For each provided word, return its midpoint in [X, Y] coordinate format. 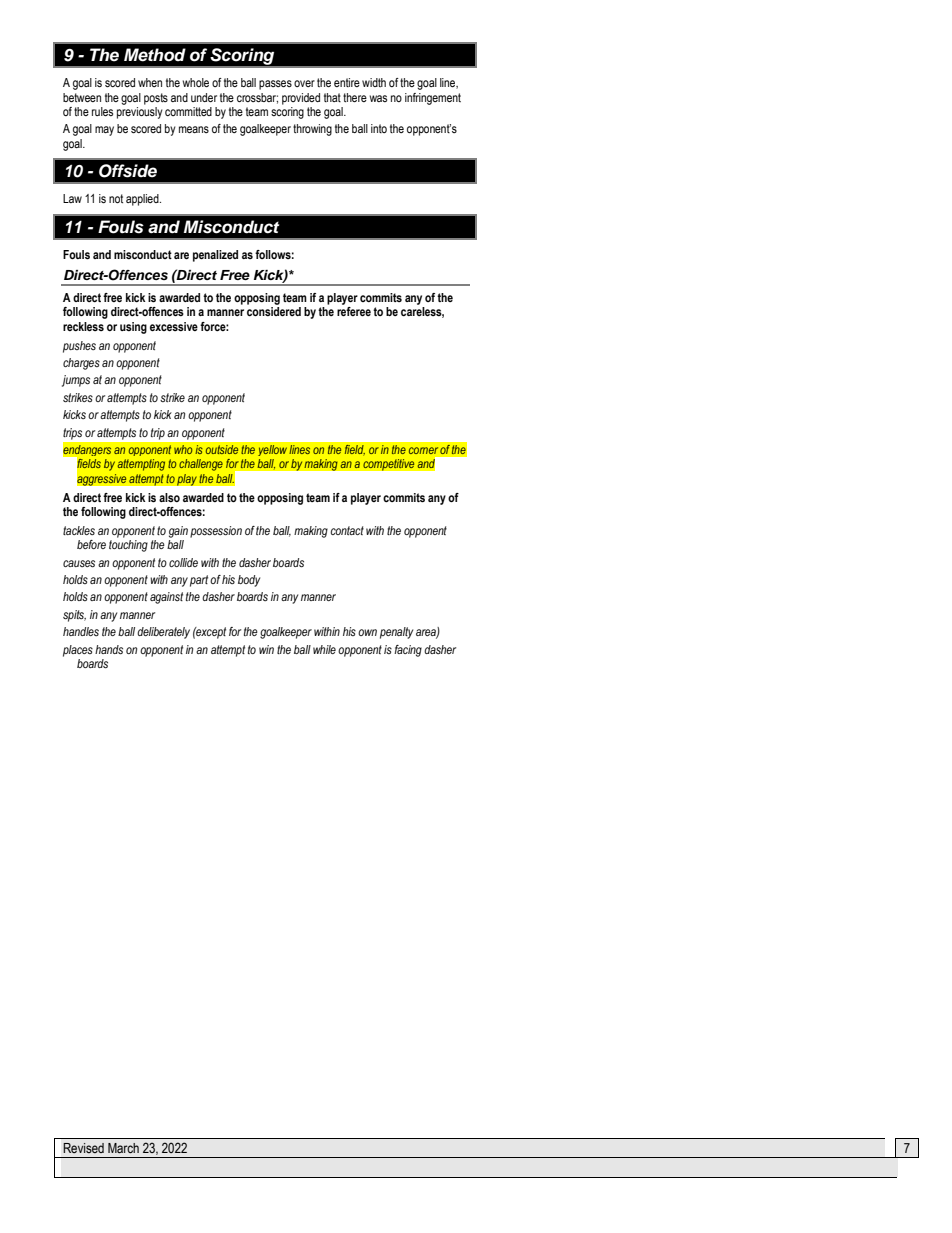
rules [102, 111]
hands [109, 650]
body [249, 581]
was [378, 98]
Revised [83, 1148]
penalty [396, 633]
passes [275, 85]
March [123, 1148]
